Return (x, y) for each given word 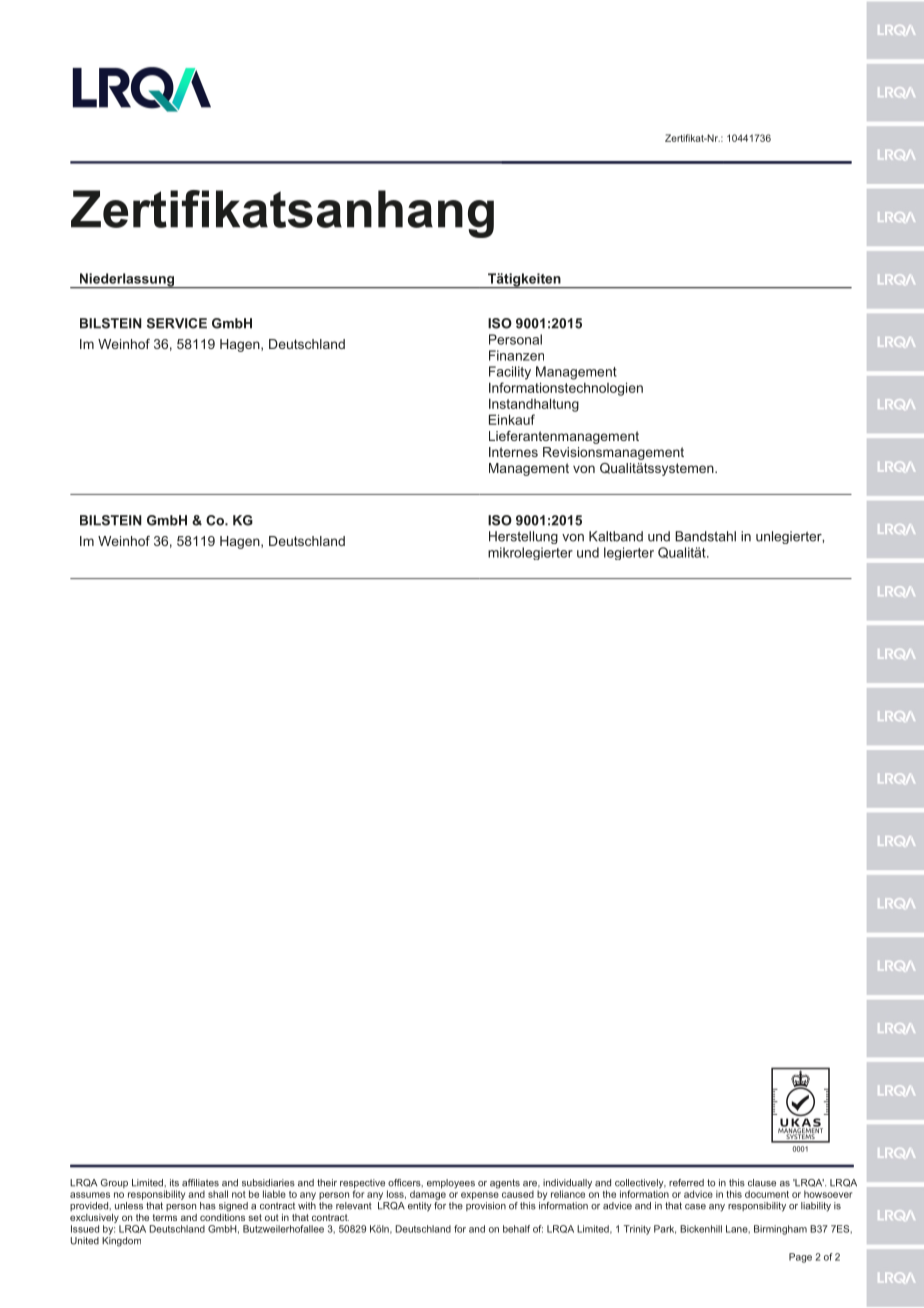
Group (114, 1183)
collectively (640, 1185)
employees (451, 1184)
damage (428, 1195)
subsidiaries (268, 1183)
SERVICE (177, 323)
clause (762, 1183)
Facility (510, 373)
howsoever (828, 1194)
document (767, 1194)
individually (567, 1185)
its (174, 1183)
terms (165, 1217)
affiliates (200, 1183)
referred (686, 1183)
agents (505, 1184)
